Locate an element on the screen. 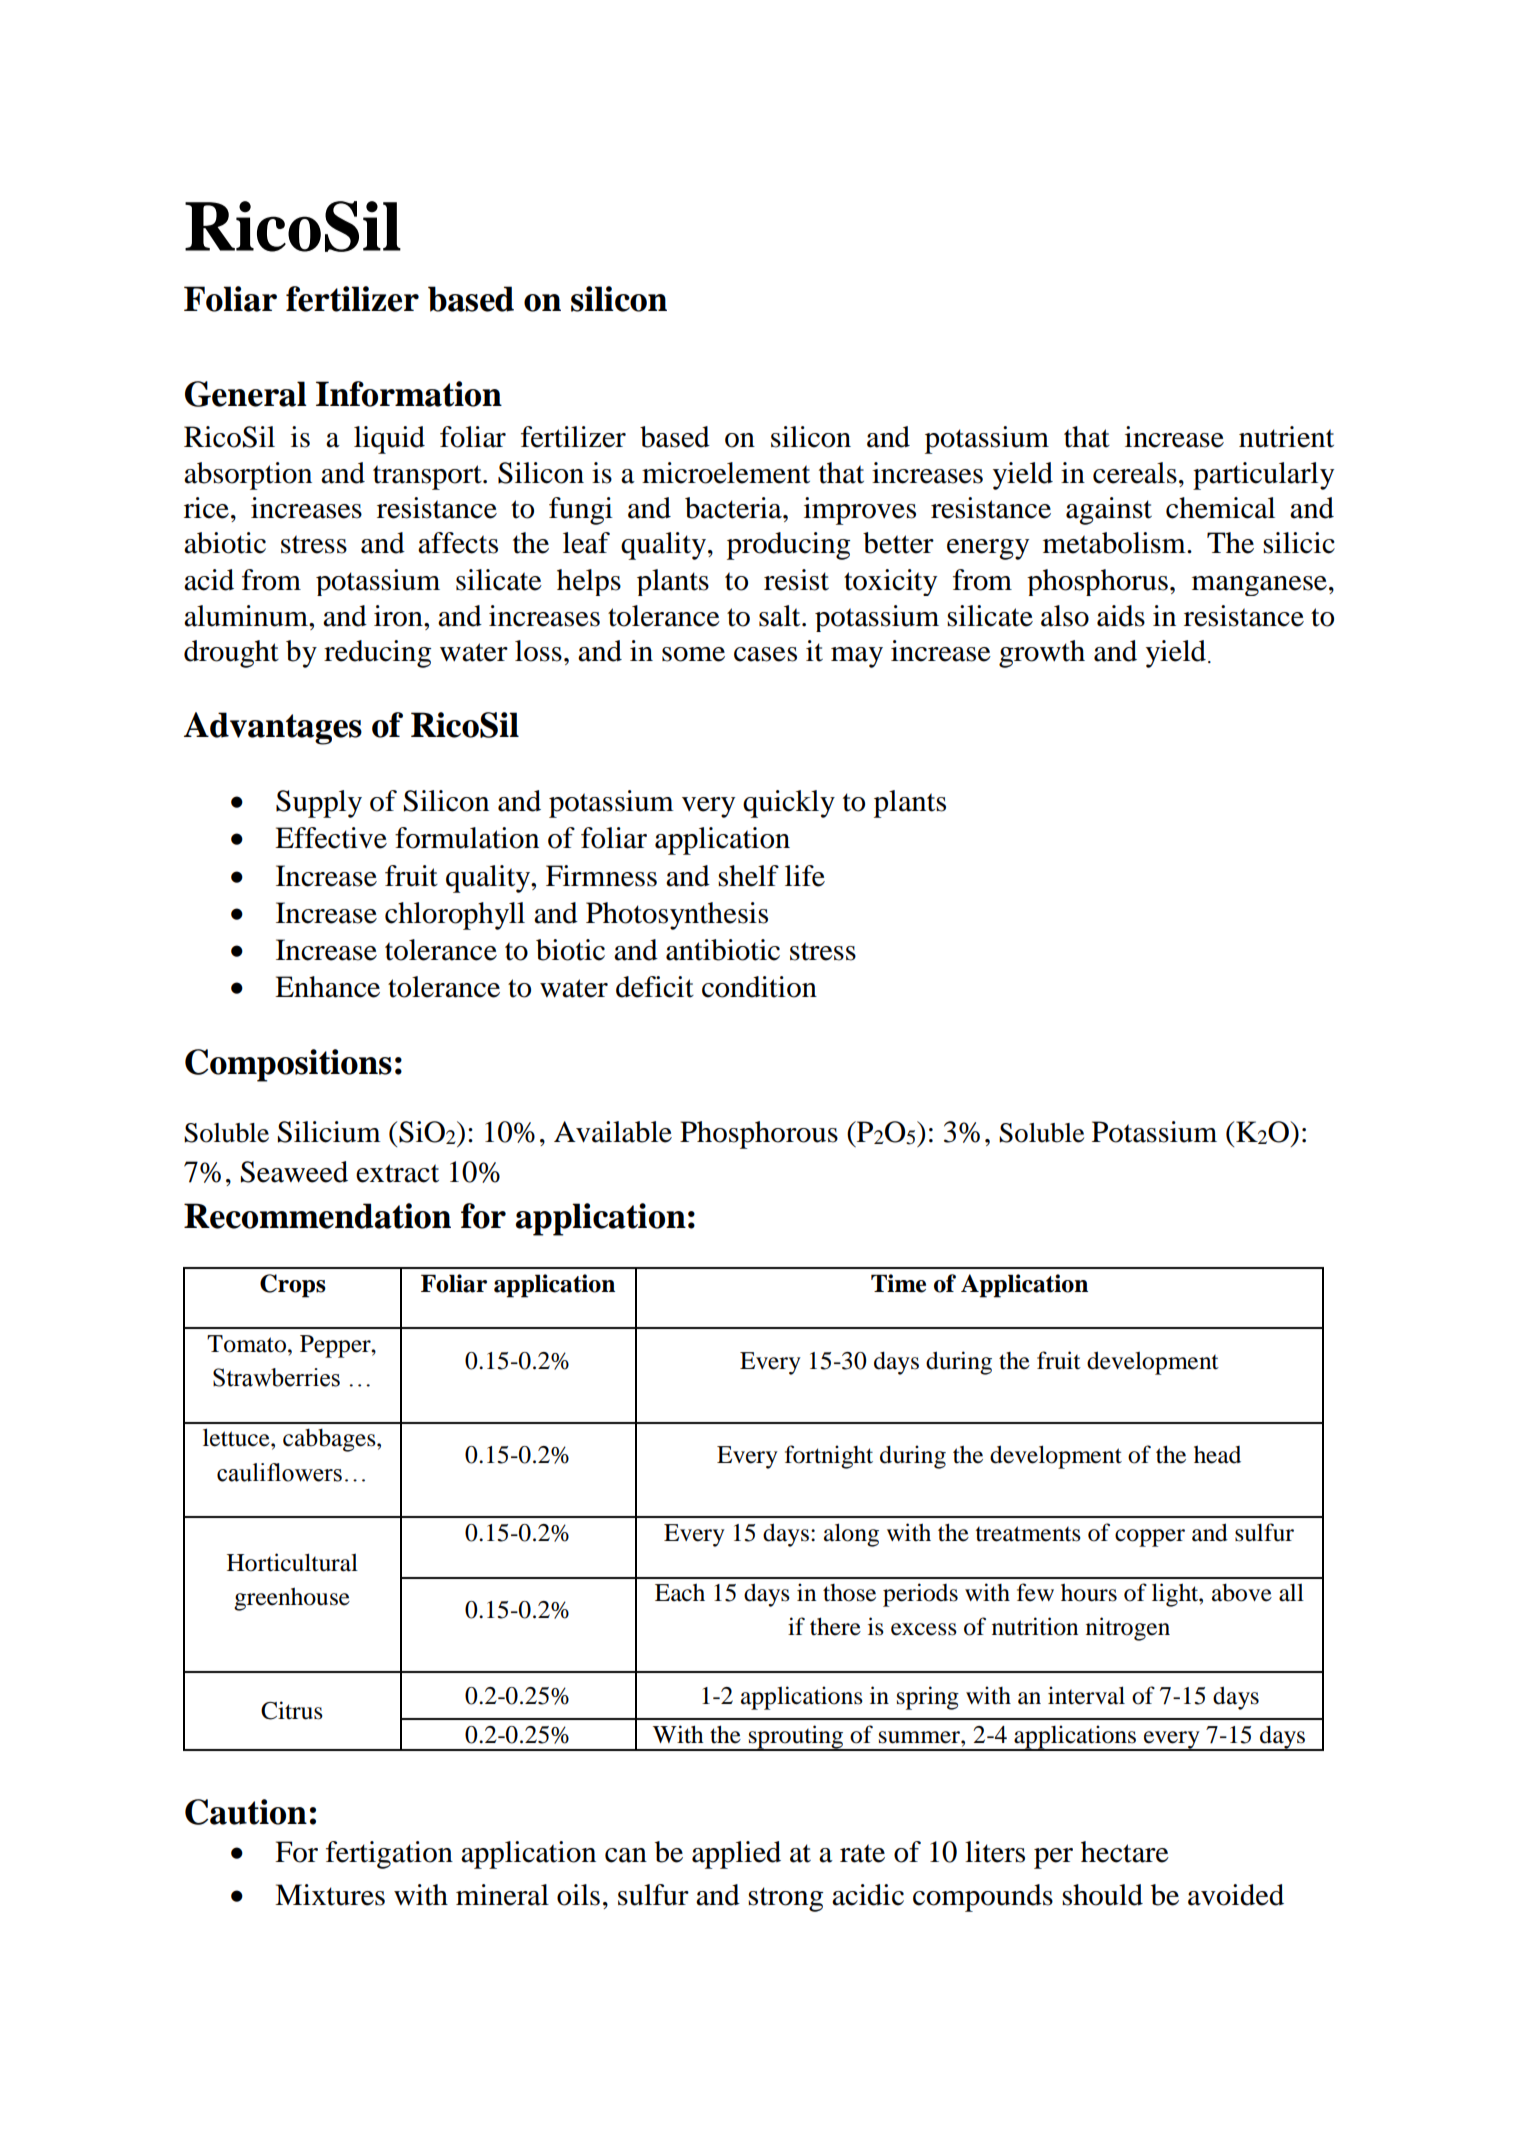  hectare is located at coordinates (1125, 1852).
